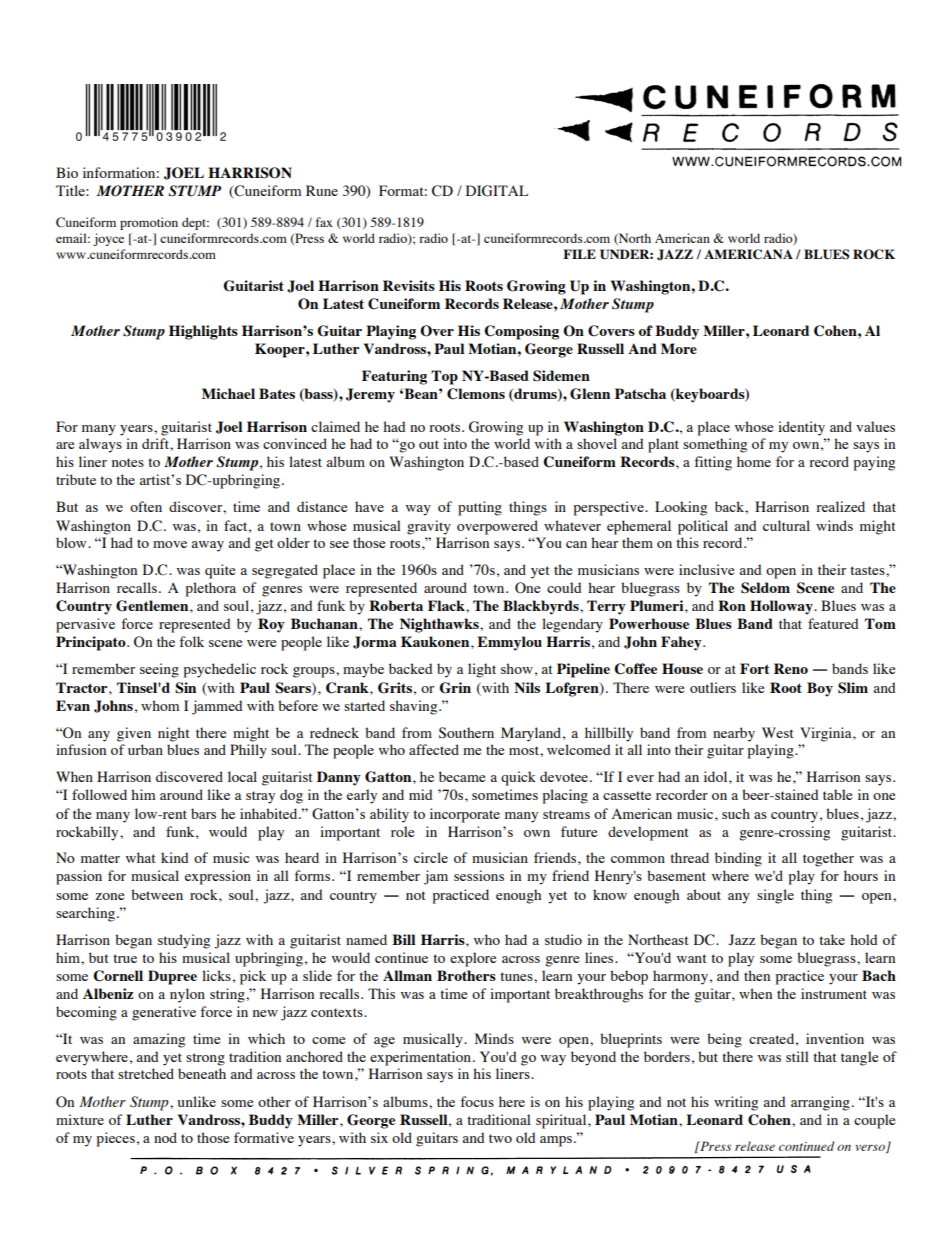 The width and height of the image is (952, 1233). I want to click on focus, so click(477, 1101).
